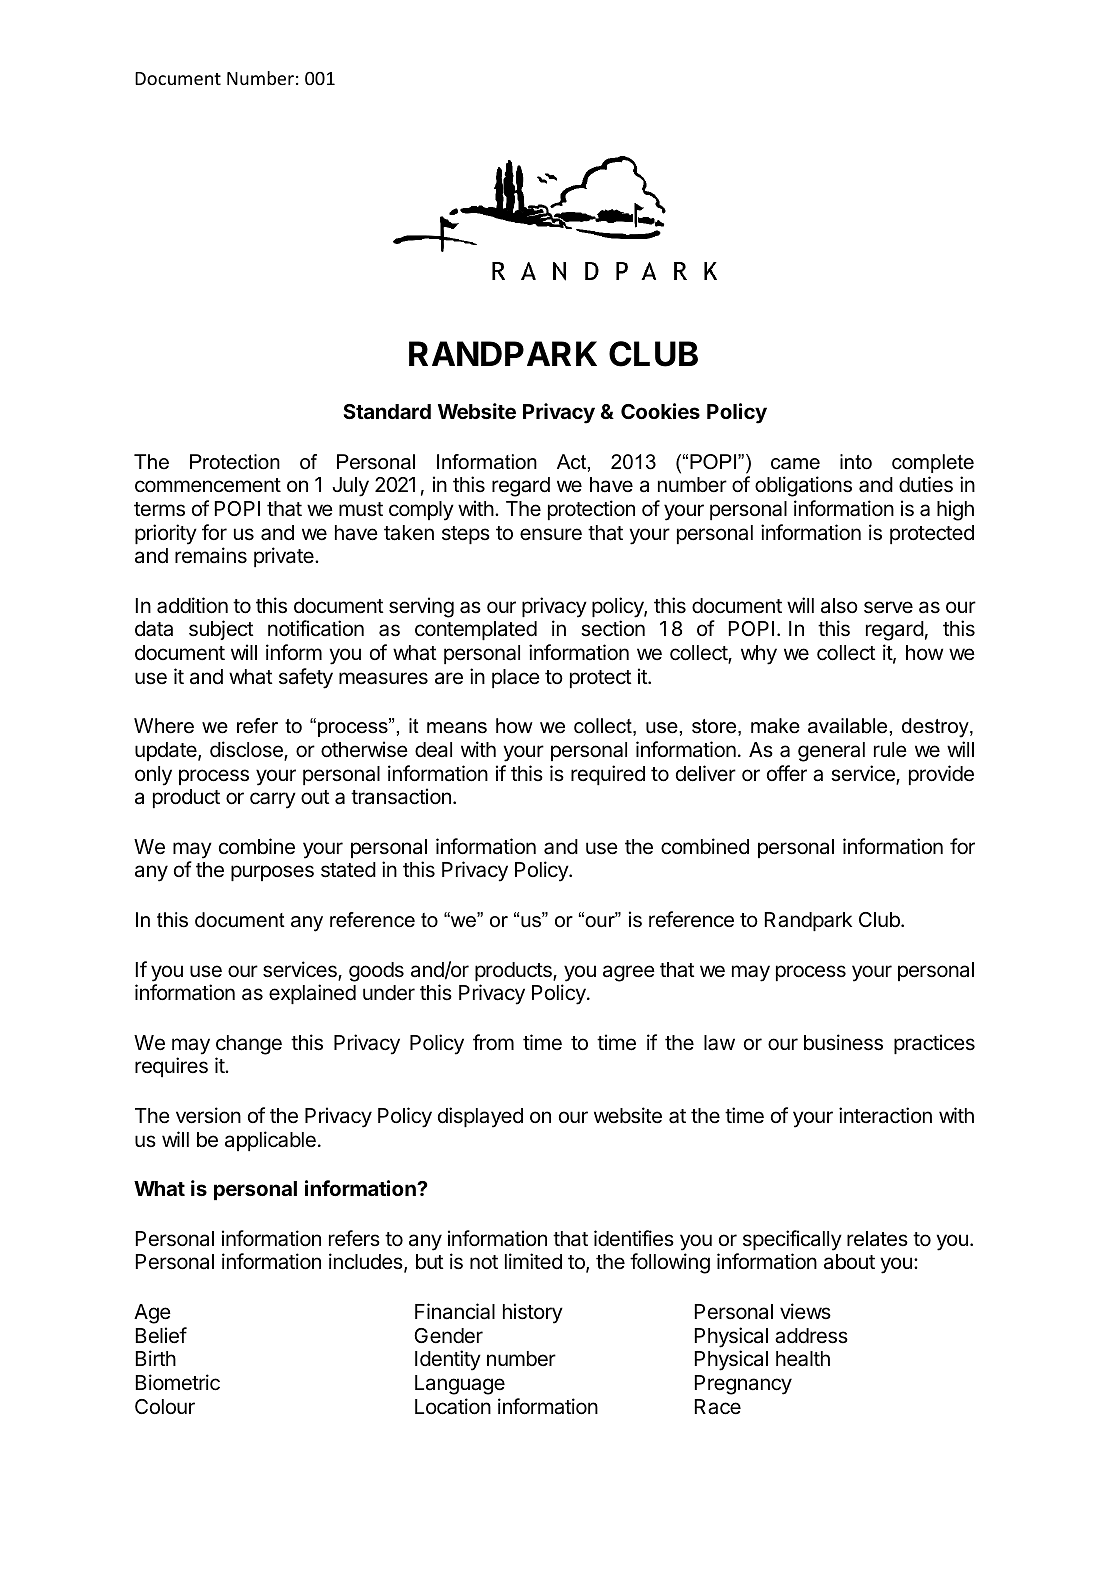  Describe the element at coordinates (272, 873) in the screenshot. I see `purposes` at that location.
